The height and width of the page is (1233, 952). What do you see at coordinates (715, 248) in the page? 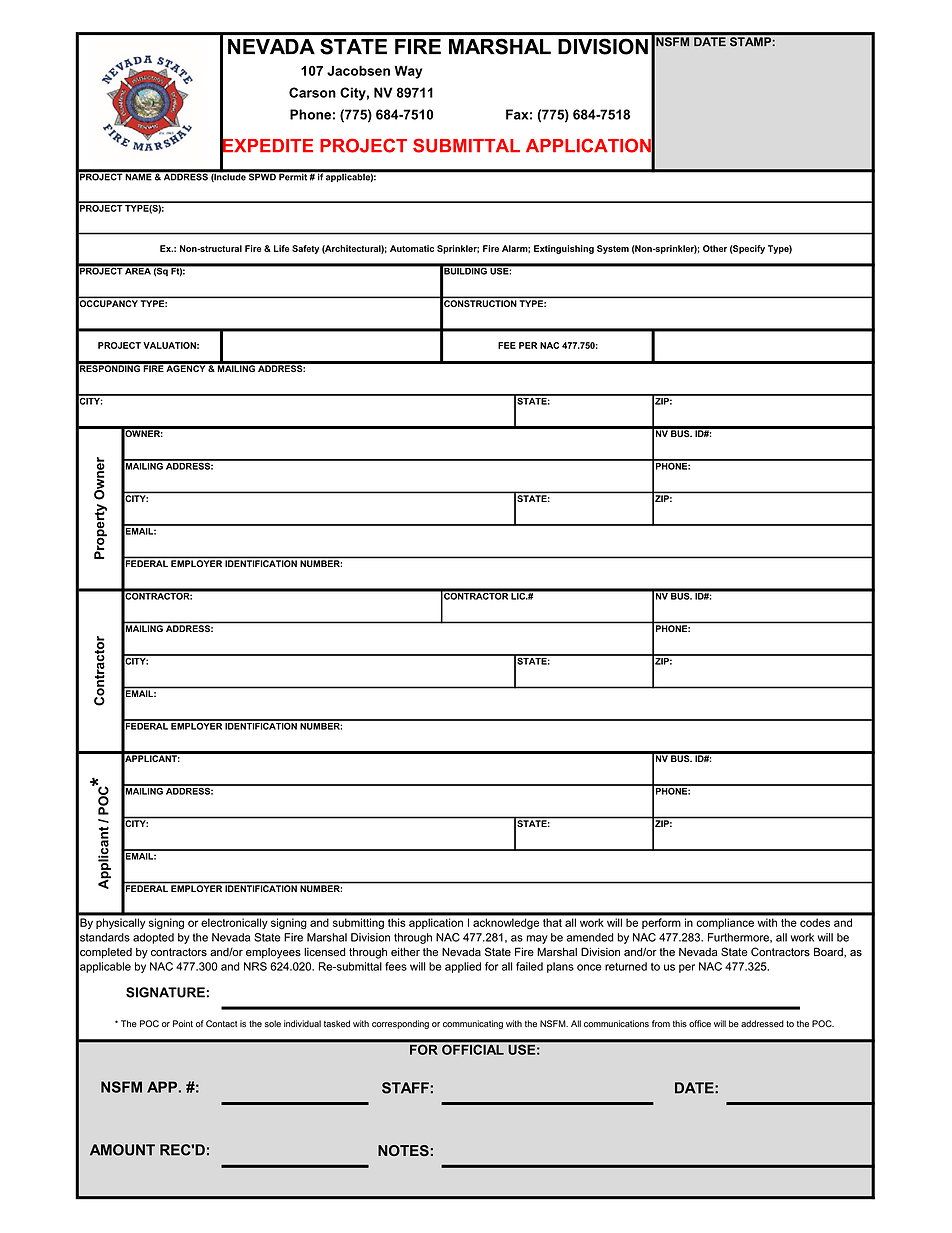
I see `Other` at bounding box center [715, 248].
